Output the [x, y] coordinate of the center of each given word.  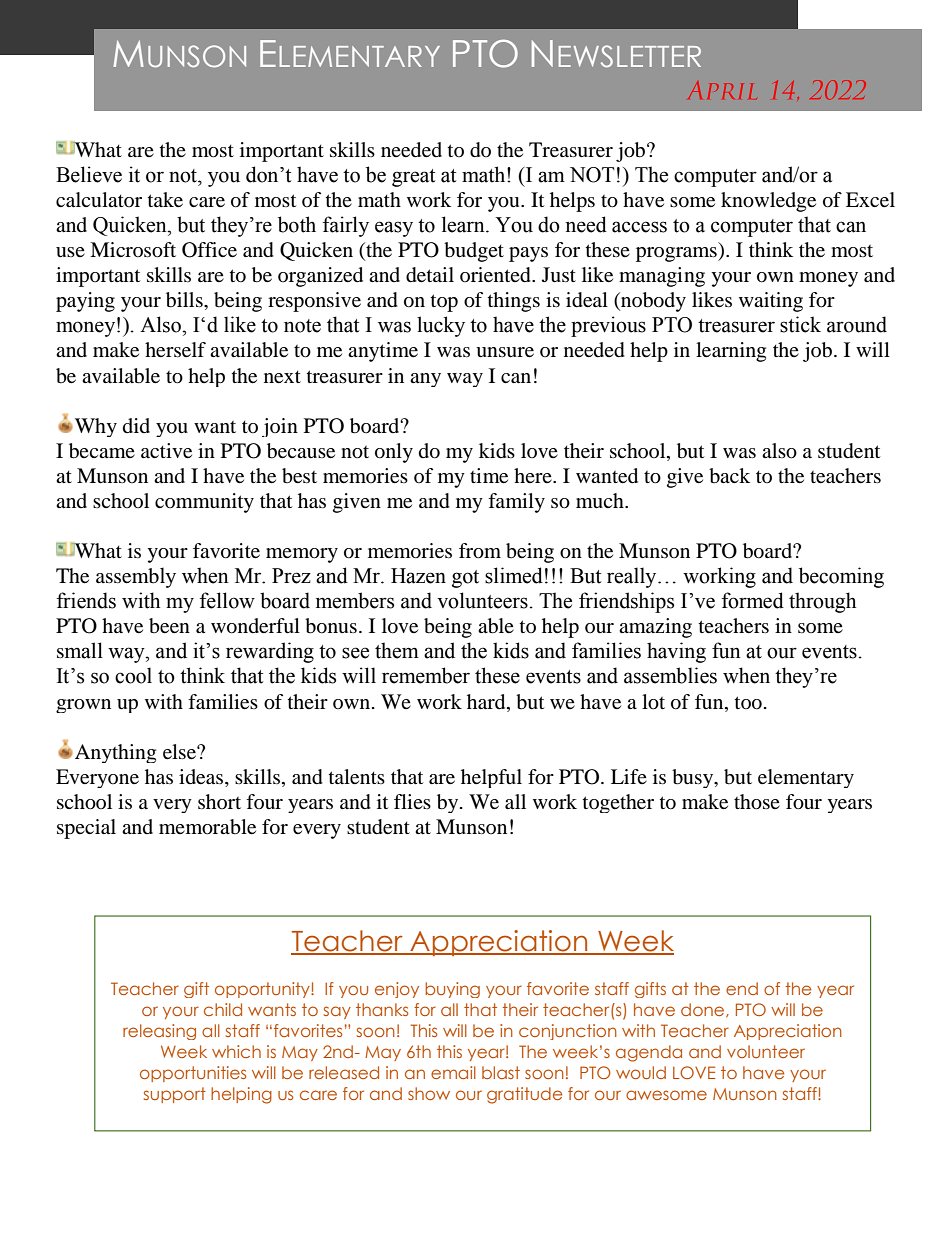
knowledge [768, 202]
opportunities [193, 1074]
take [165, 200]
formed [753, 600]
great [414, 178]
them [397, 650]
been [169, 626]
